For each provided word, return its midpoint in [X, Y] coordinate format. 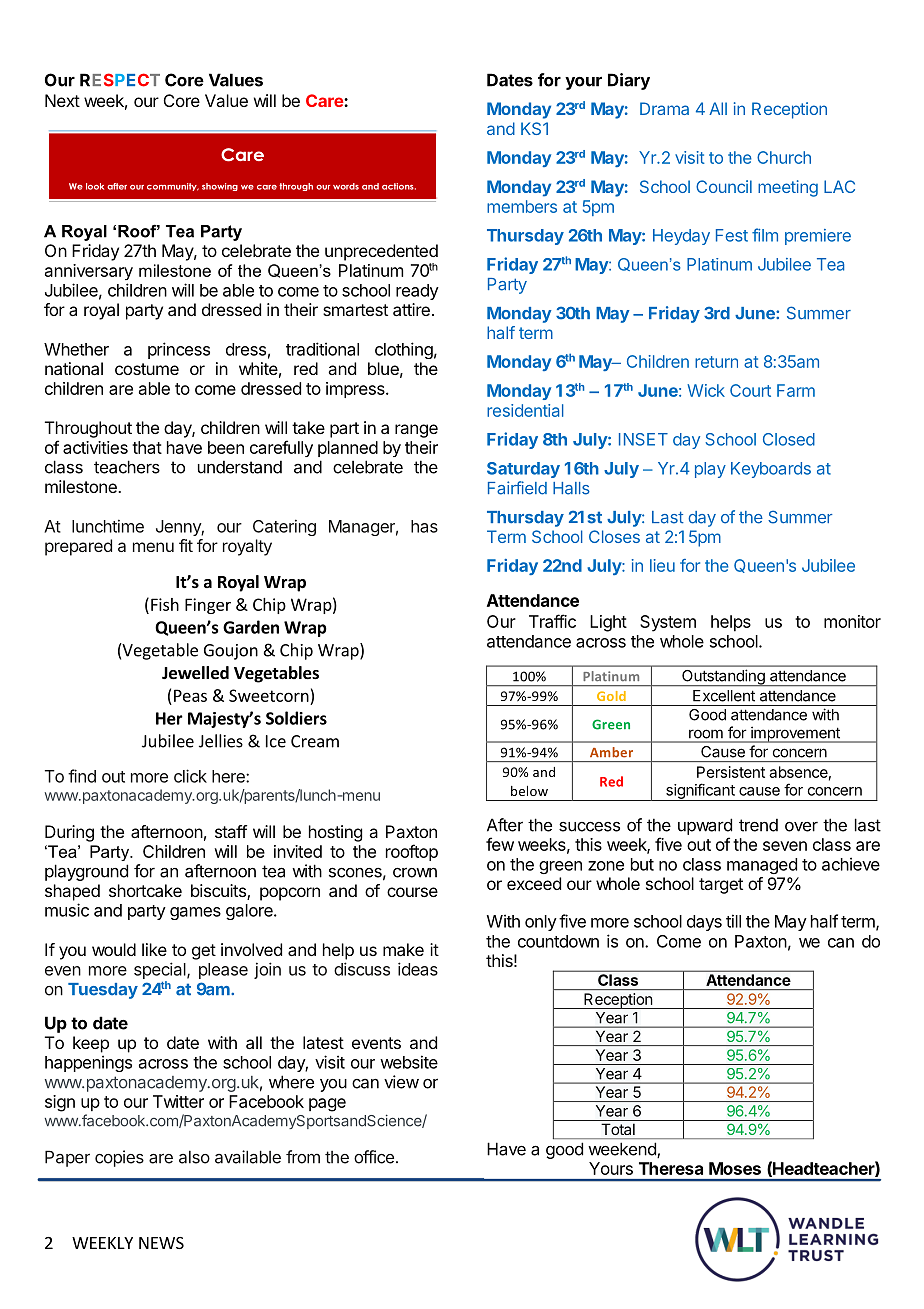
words [346, 186]
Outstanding [723, 678]
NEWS [161, 1243]
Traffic [552, 621]
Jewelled [195, 673]
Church [784, 157]
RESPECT [120, 80]
